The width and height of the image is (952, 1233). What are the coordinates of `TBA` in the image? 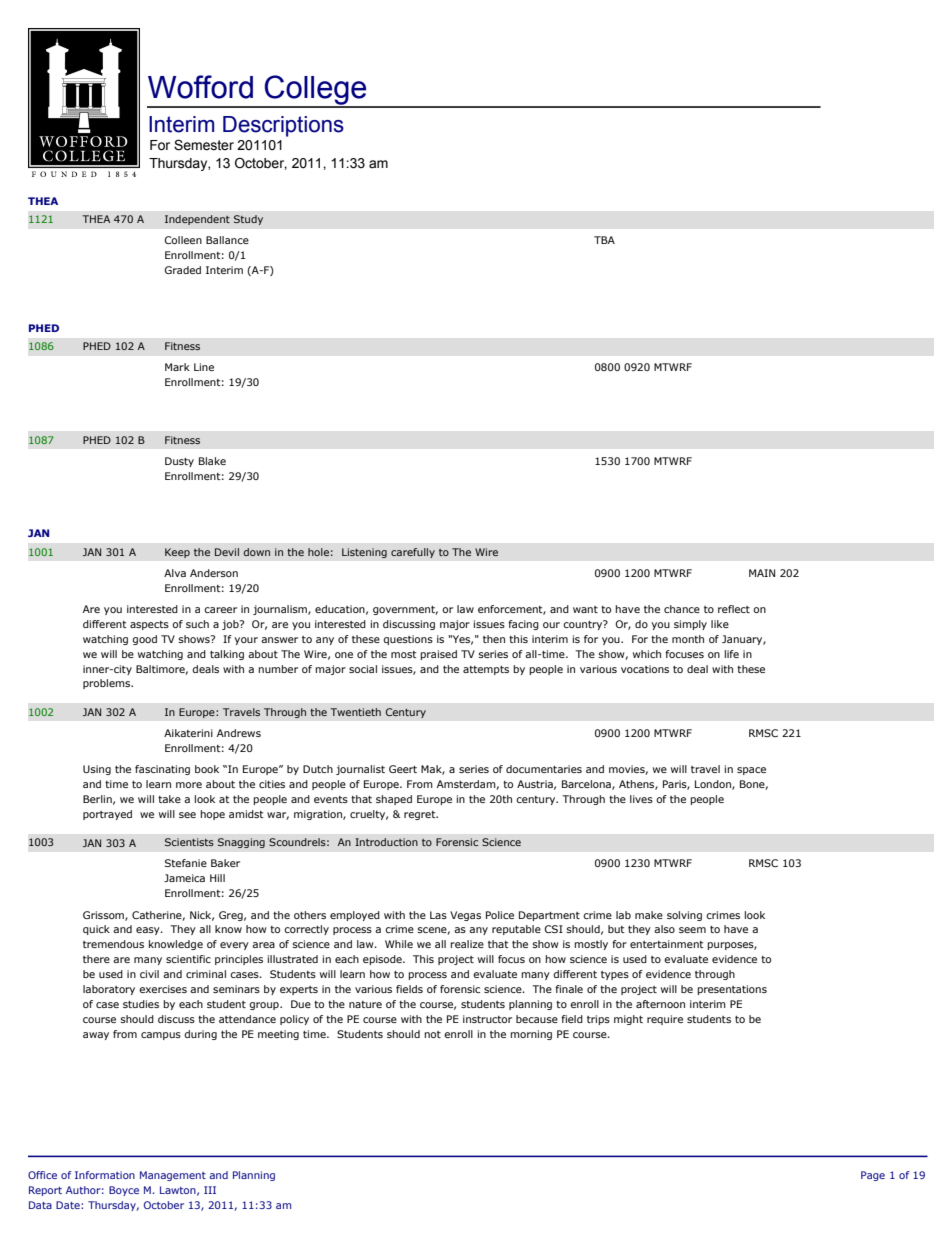 It's located at (604, 240).
